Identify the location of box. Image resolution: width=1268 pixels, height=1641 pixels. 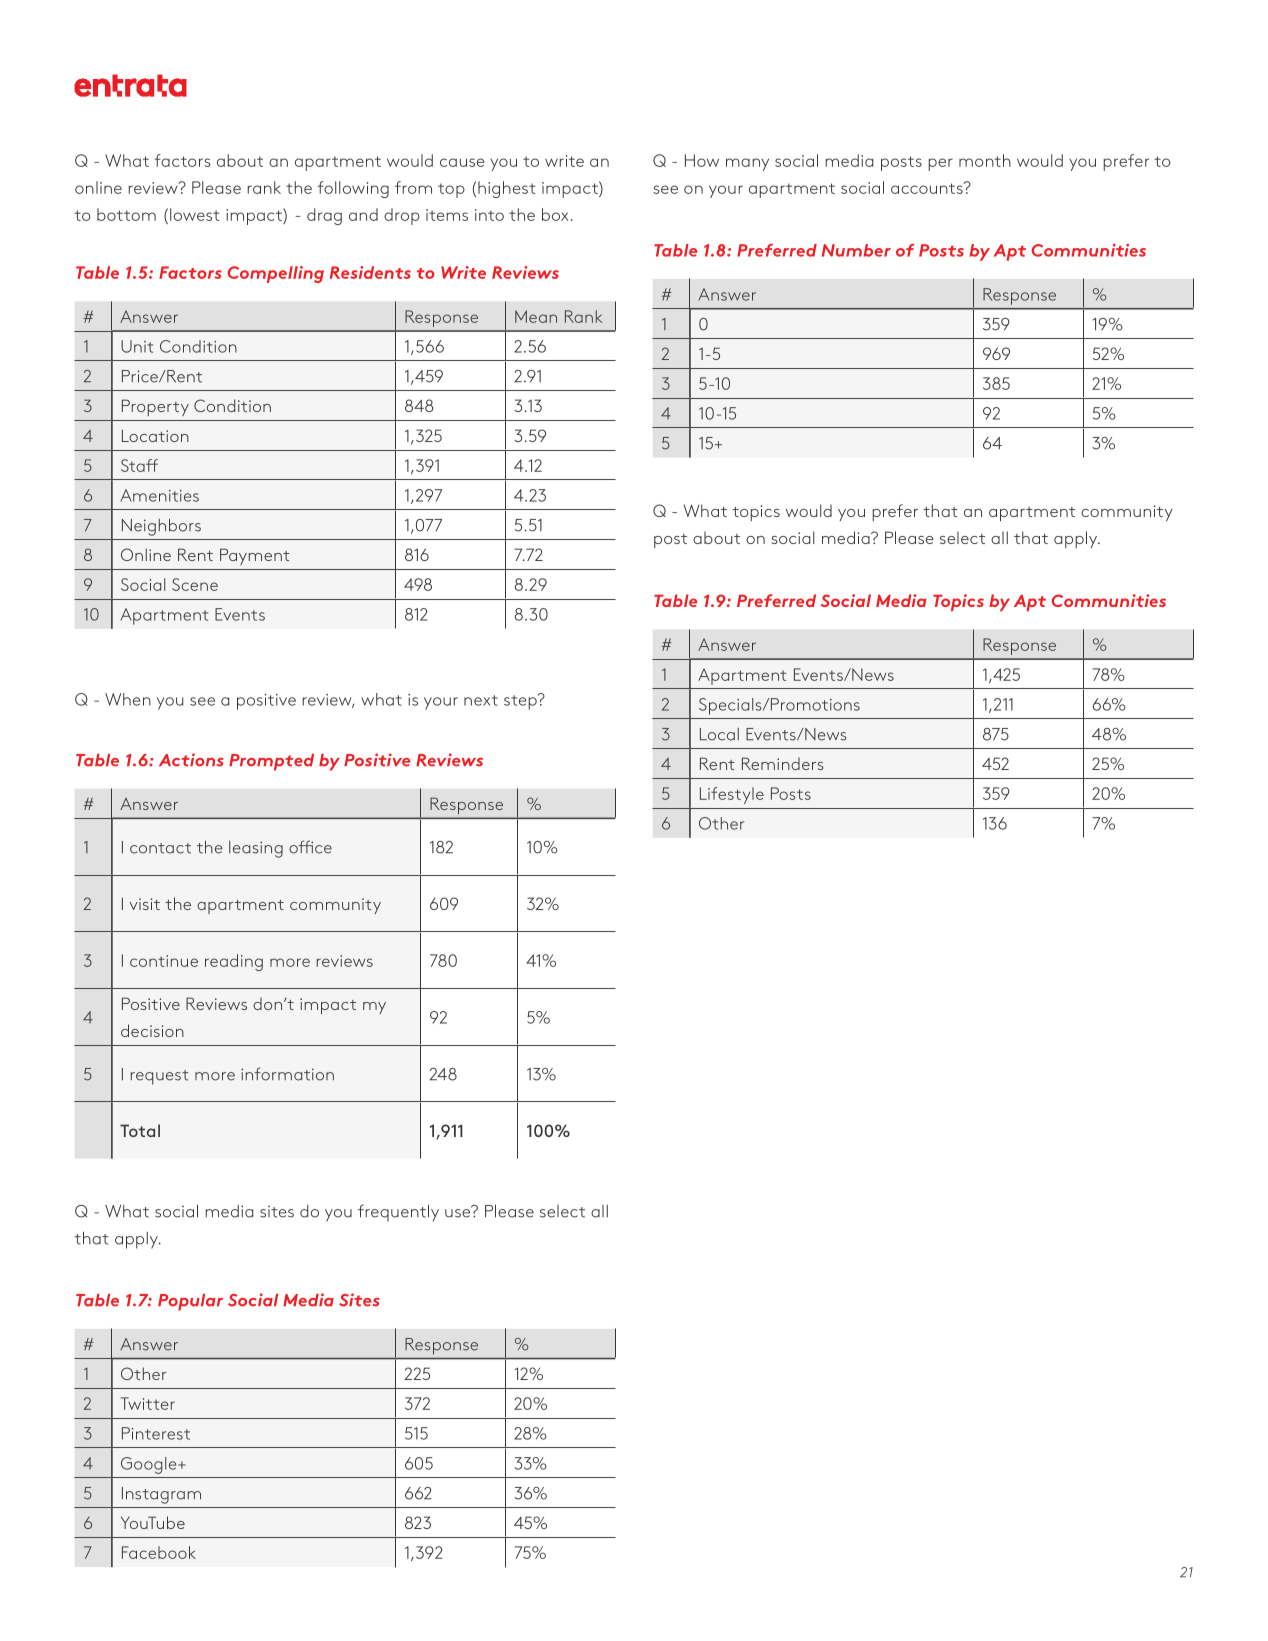
(555, 214).
